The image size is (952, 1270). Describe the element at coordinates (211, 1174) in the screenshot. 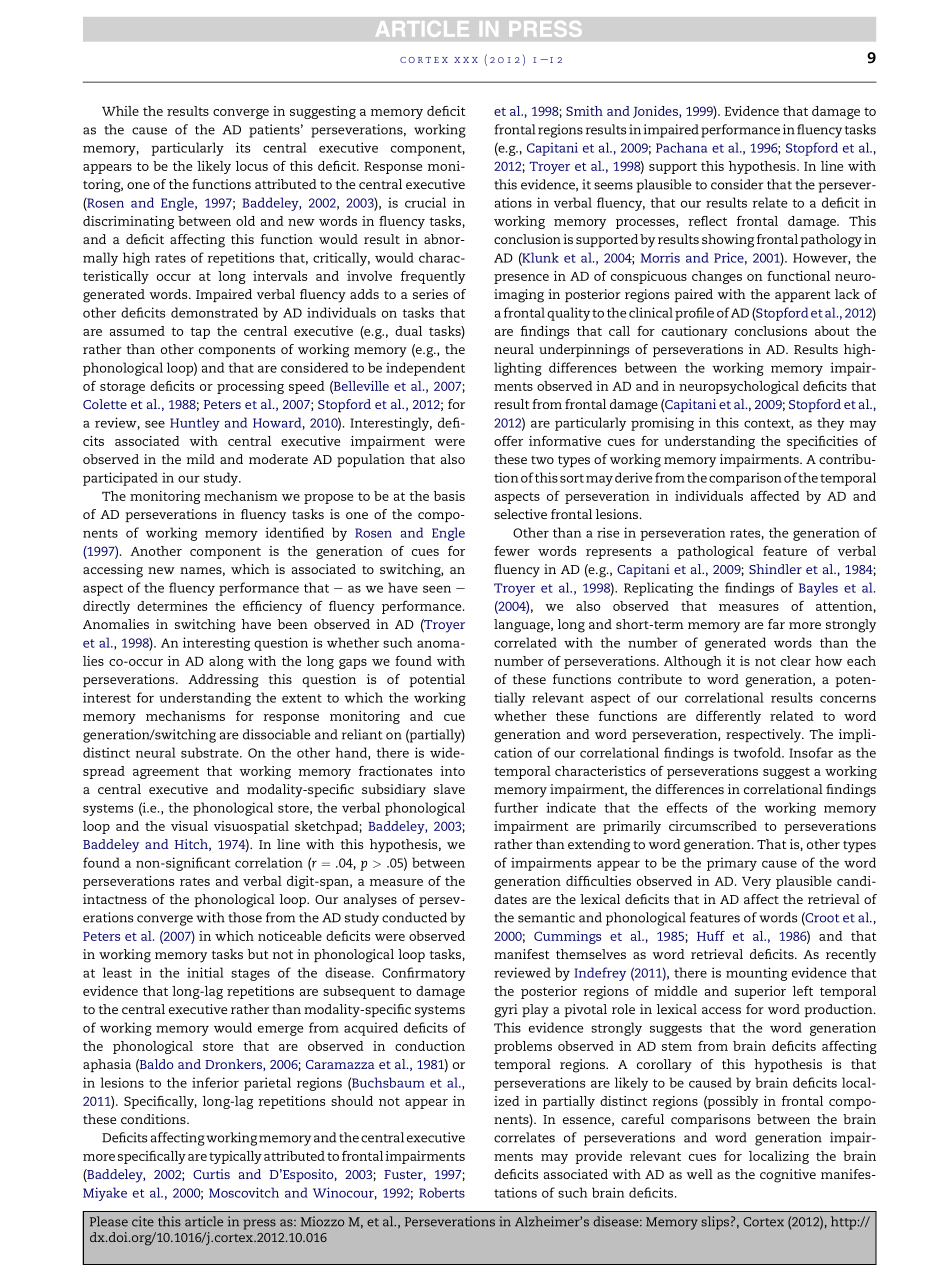

I see `Curtis` at that location.
